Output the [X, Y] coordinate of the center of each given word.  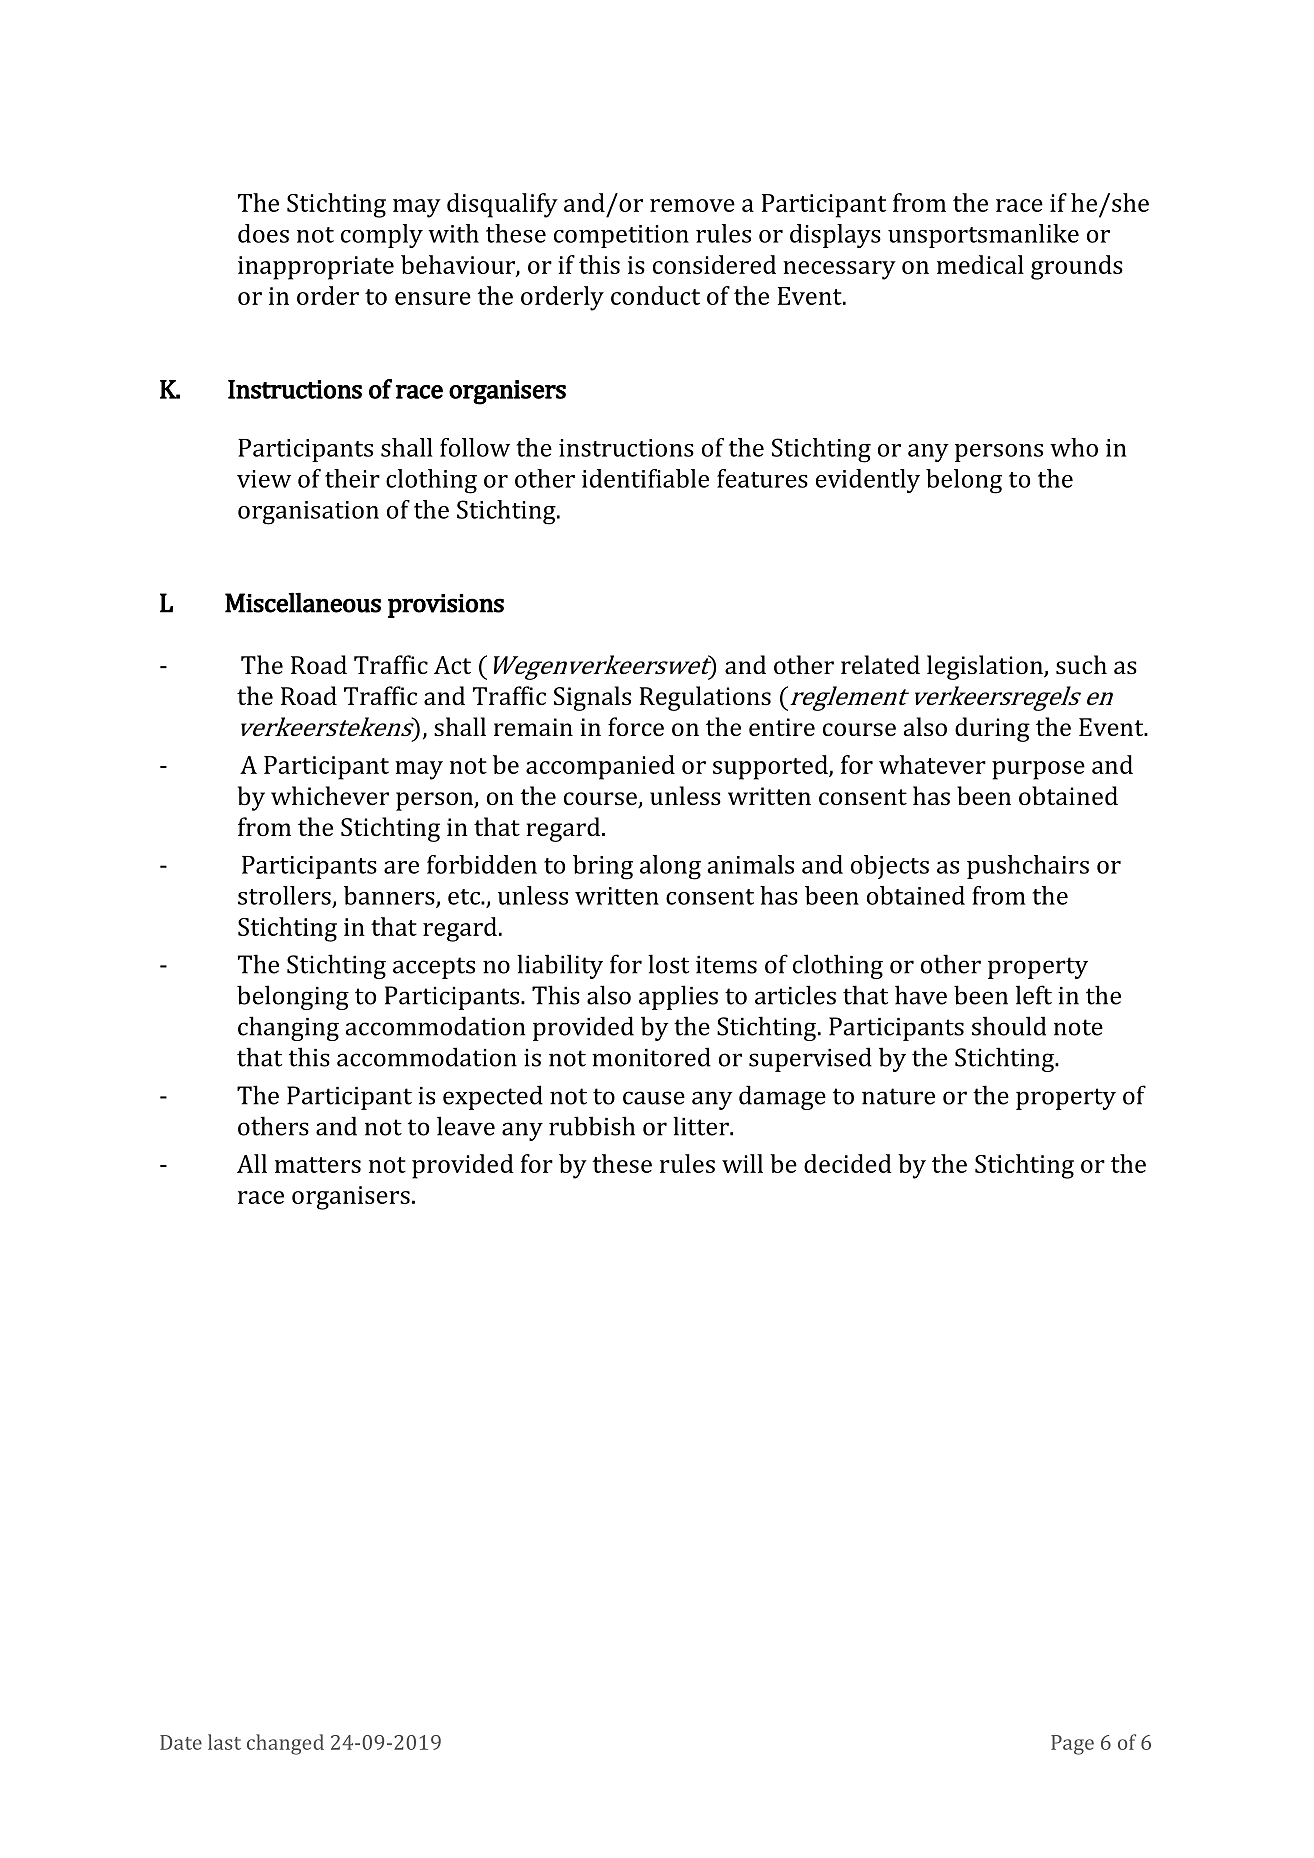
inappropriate [316, 268]
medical [980, 264]
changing [288, 1028]
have [921, 995]
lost [668, 964]
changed [285, 1744]
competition [621, 236]
